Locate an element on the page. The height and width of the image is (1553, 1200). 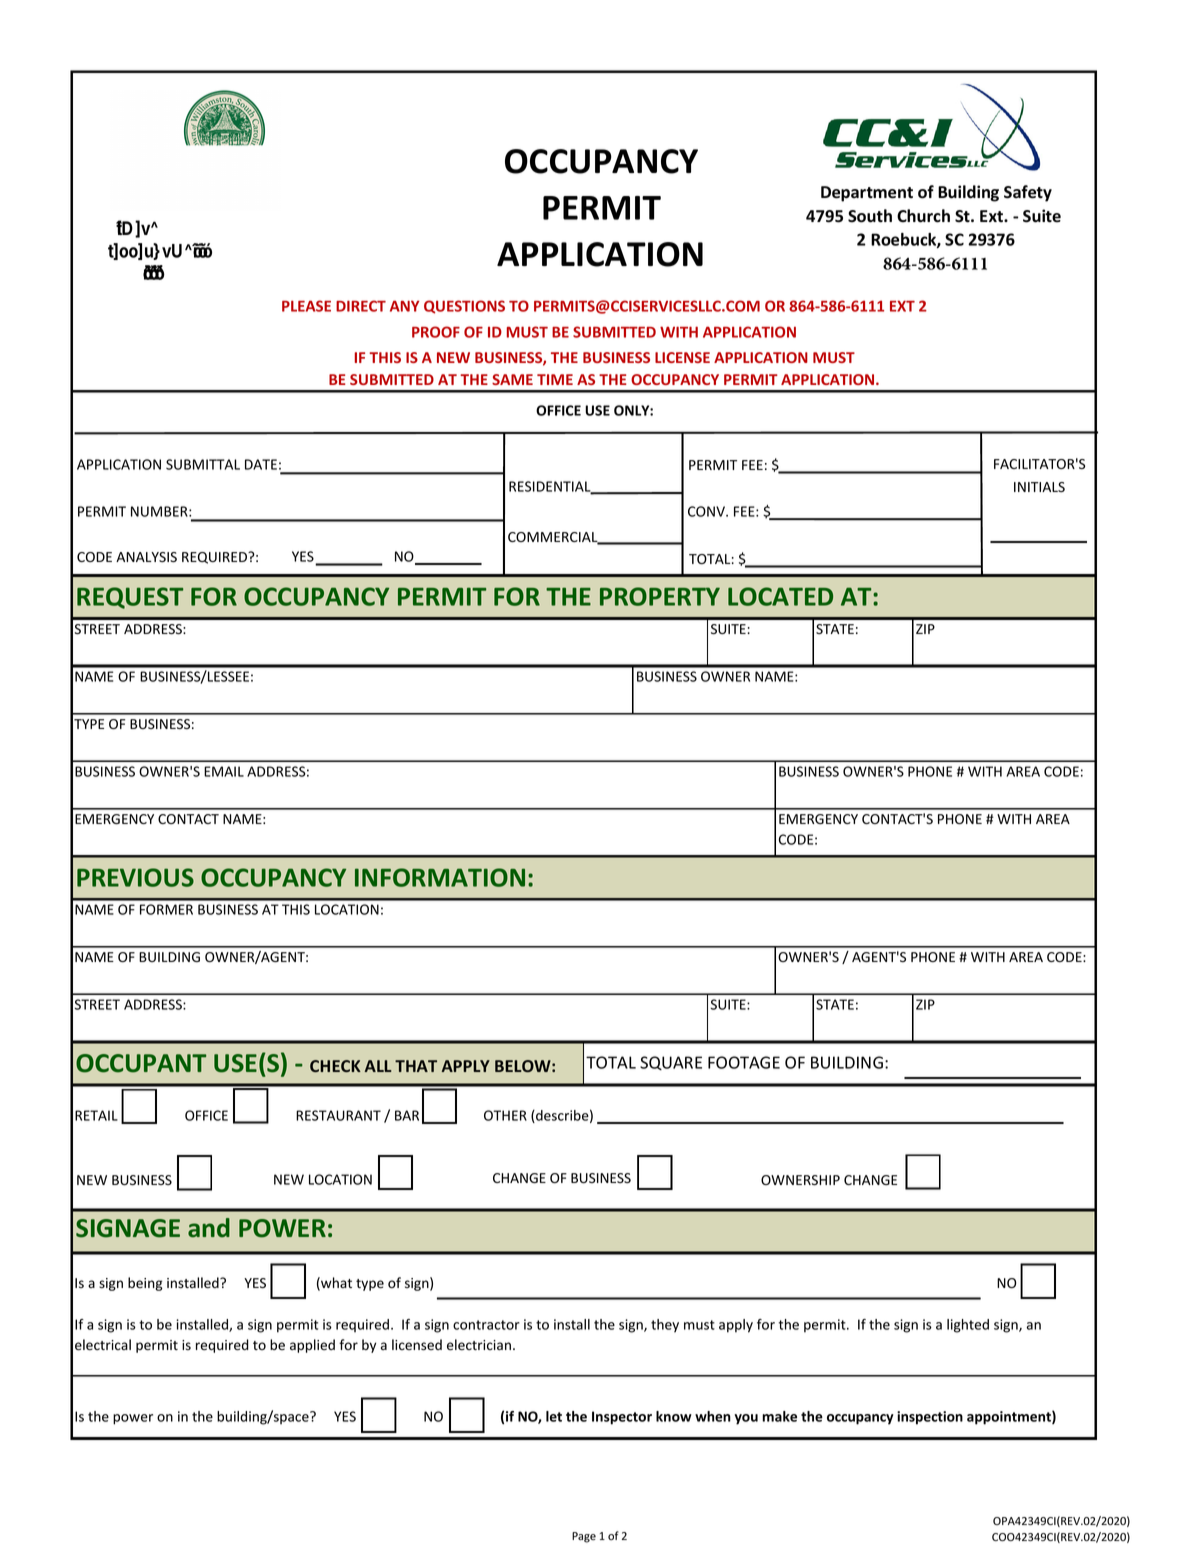
INFORMATION is located at coordinates (440, 877).
